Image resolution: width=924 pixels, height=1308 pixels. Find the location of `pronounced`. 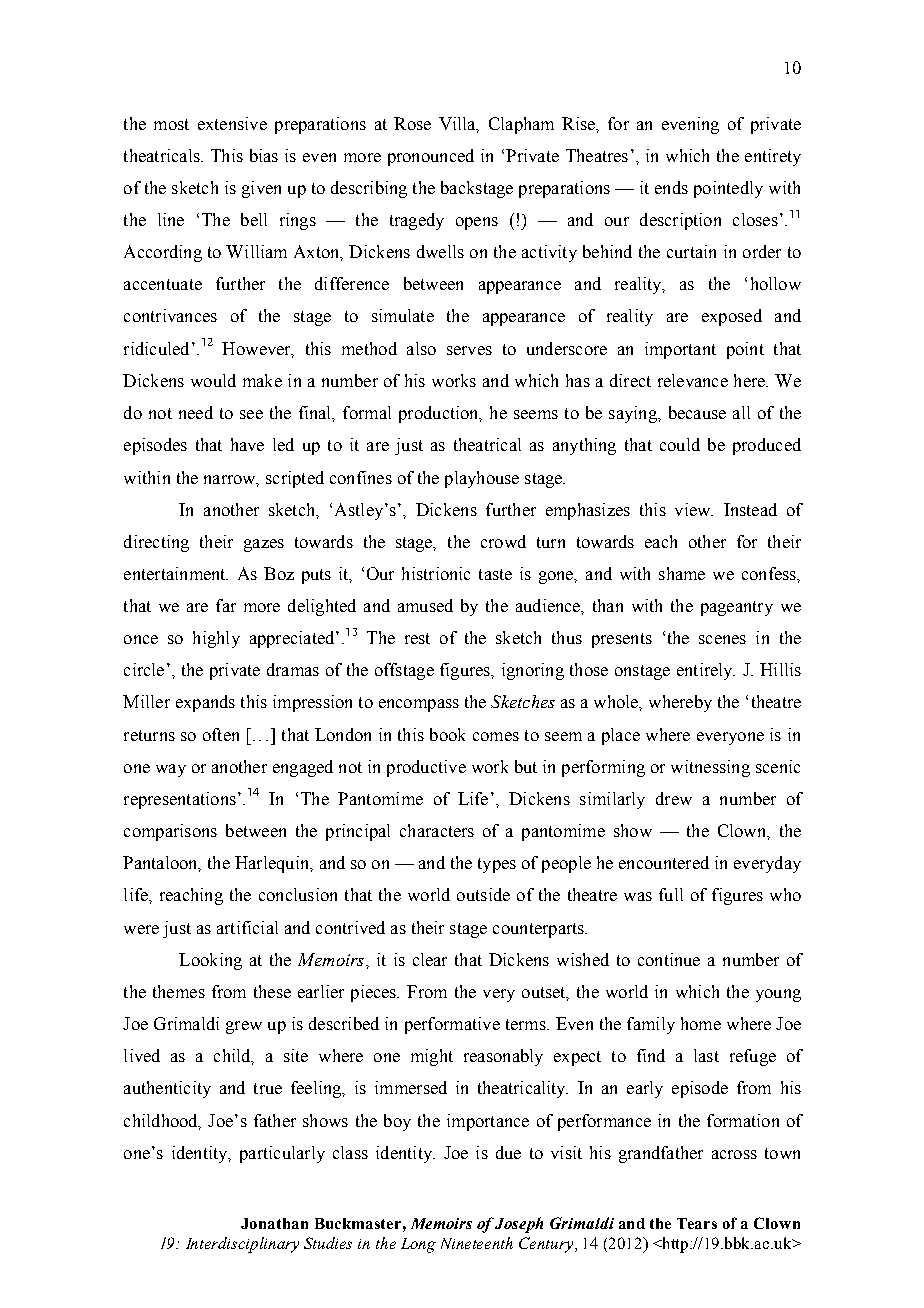

pronounced is located at coordinates (431, 157).
